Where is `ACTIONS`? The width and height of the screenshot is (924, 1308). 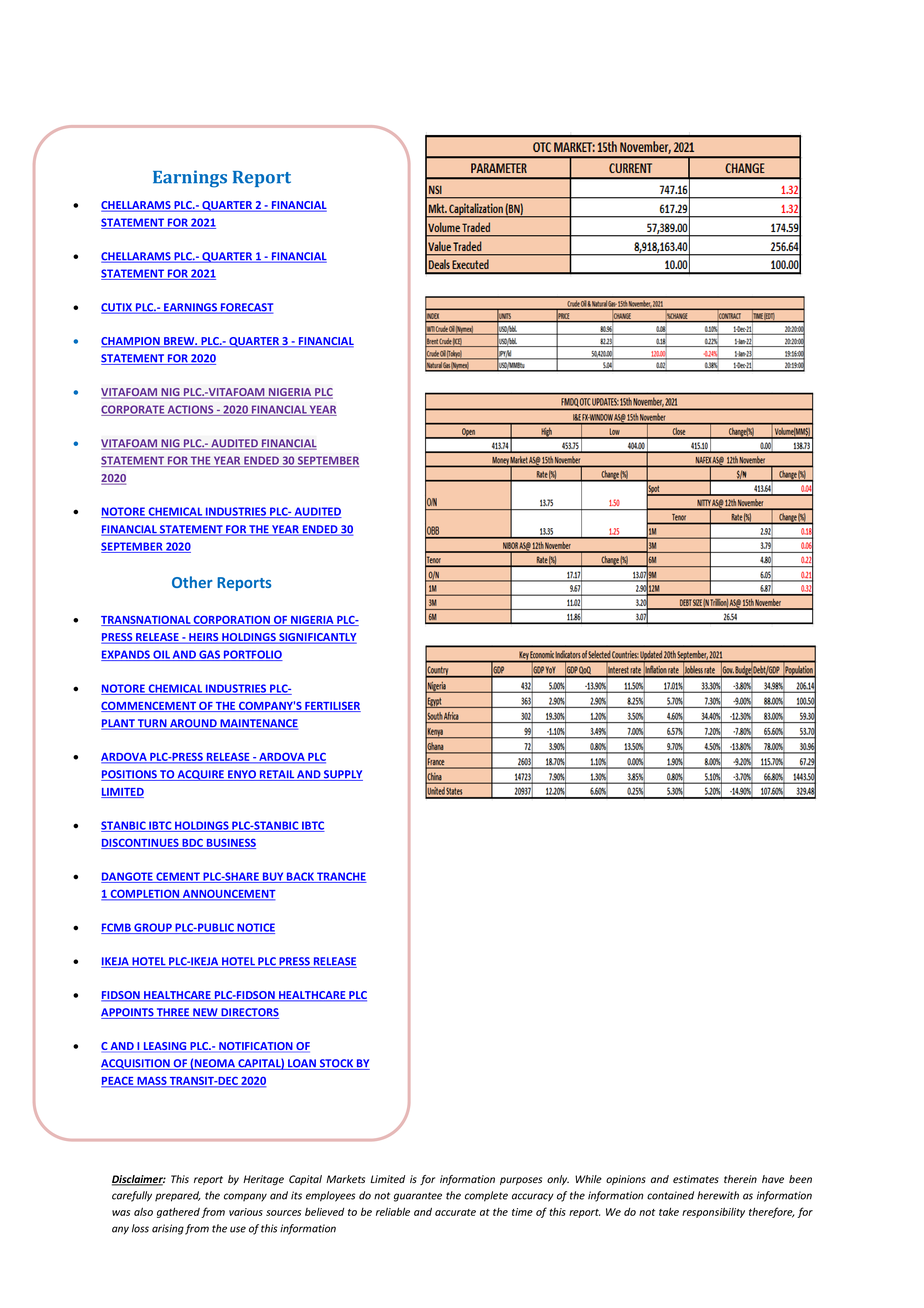 ACTIONS is located at coordinates (191, 410).
